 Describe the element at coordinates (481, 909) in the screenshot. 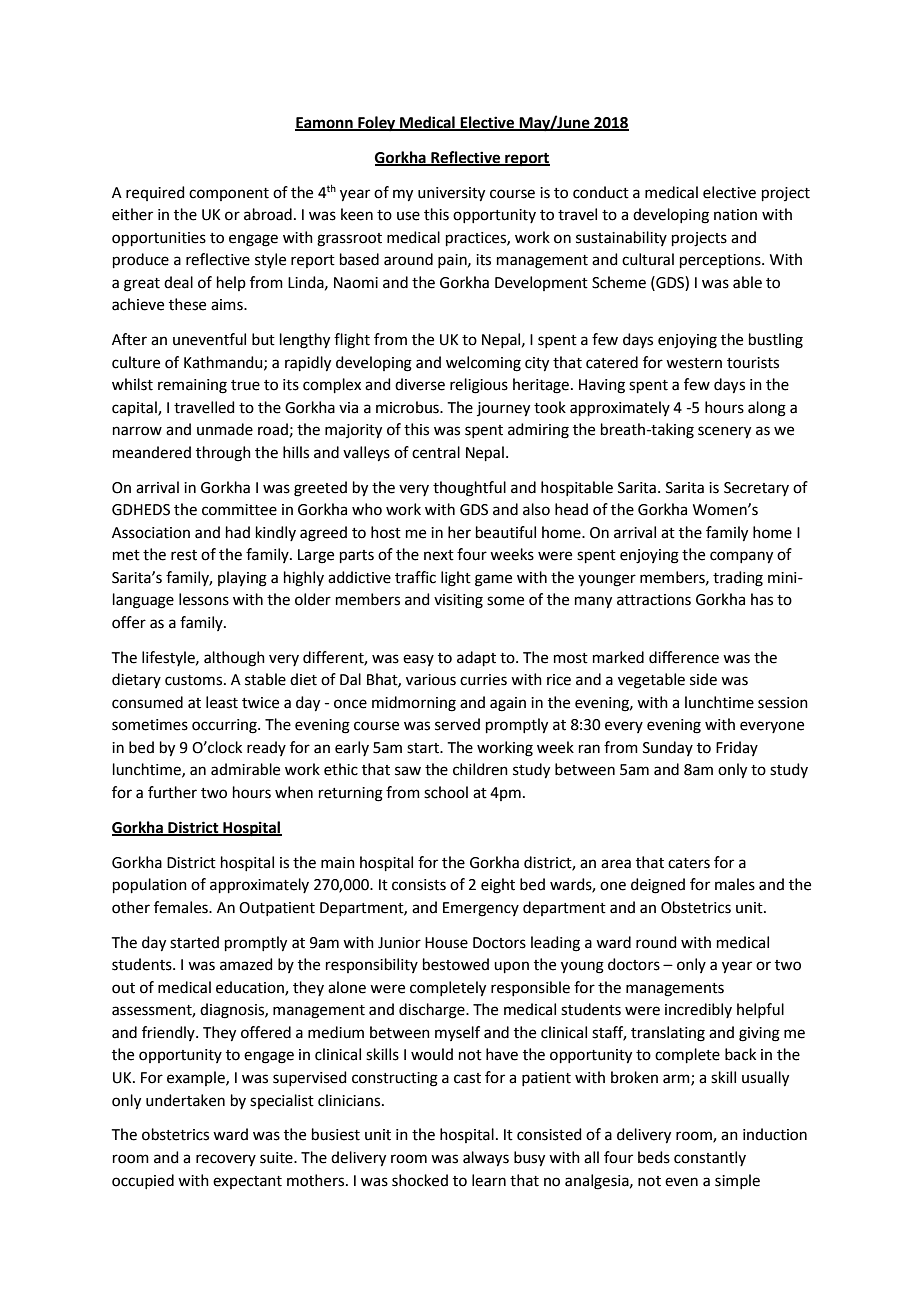

I see `Emergency` at that location.
